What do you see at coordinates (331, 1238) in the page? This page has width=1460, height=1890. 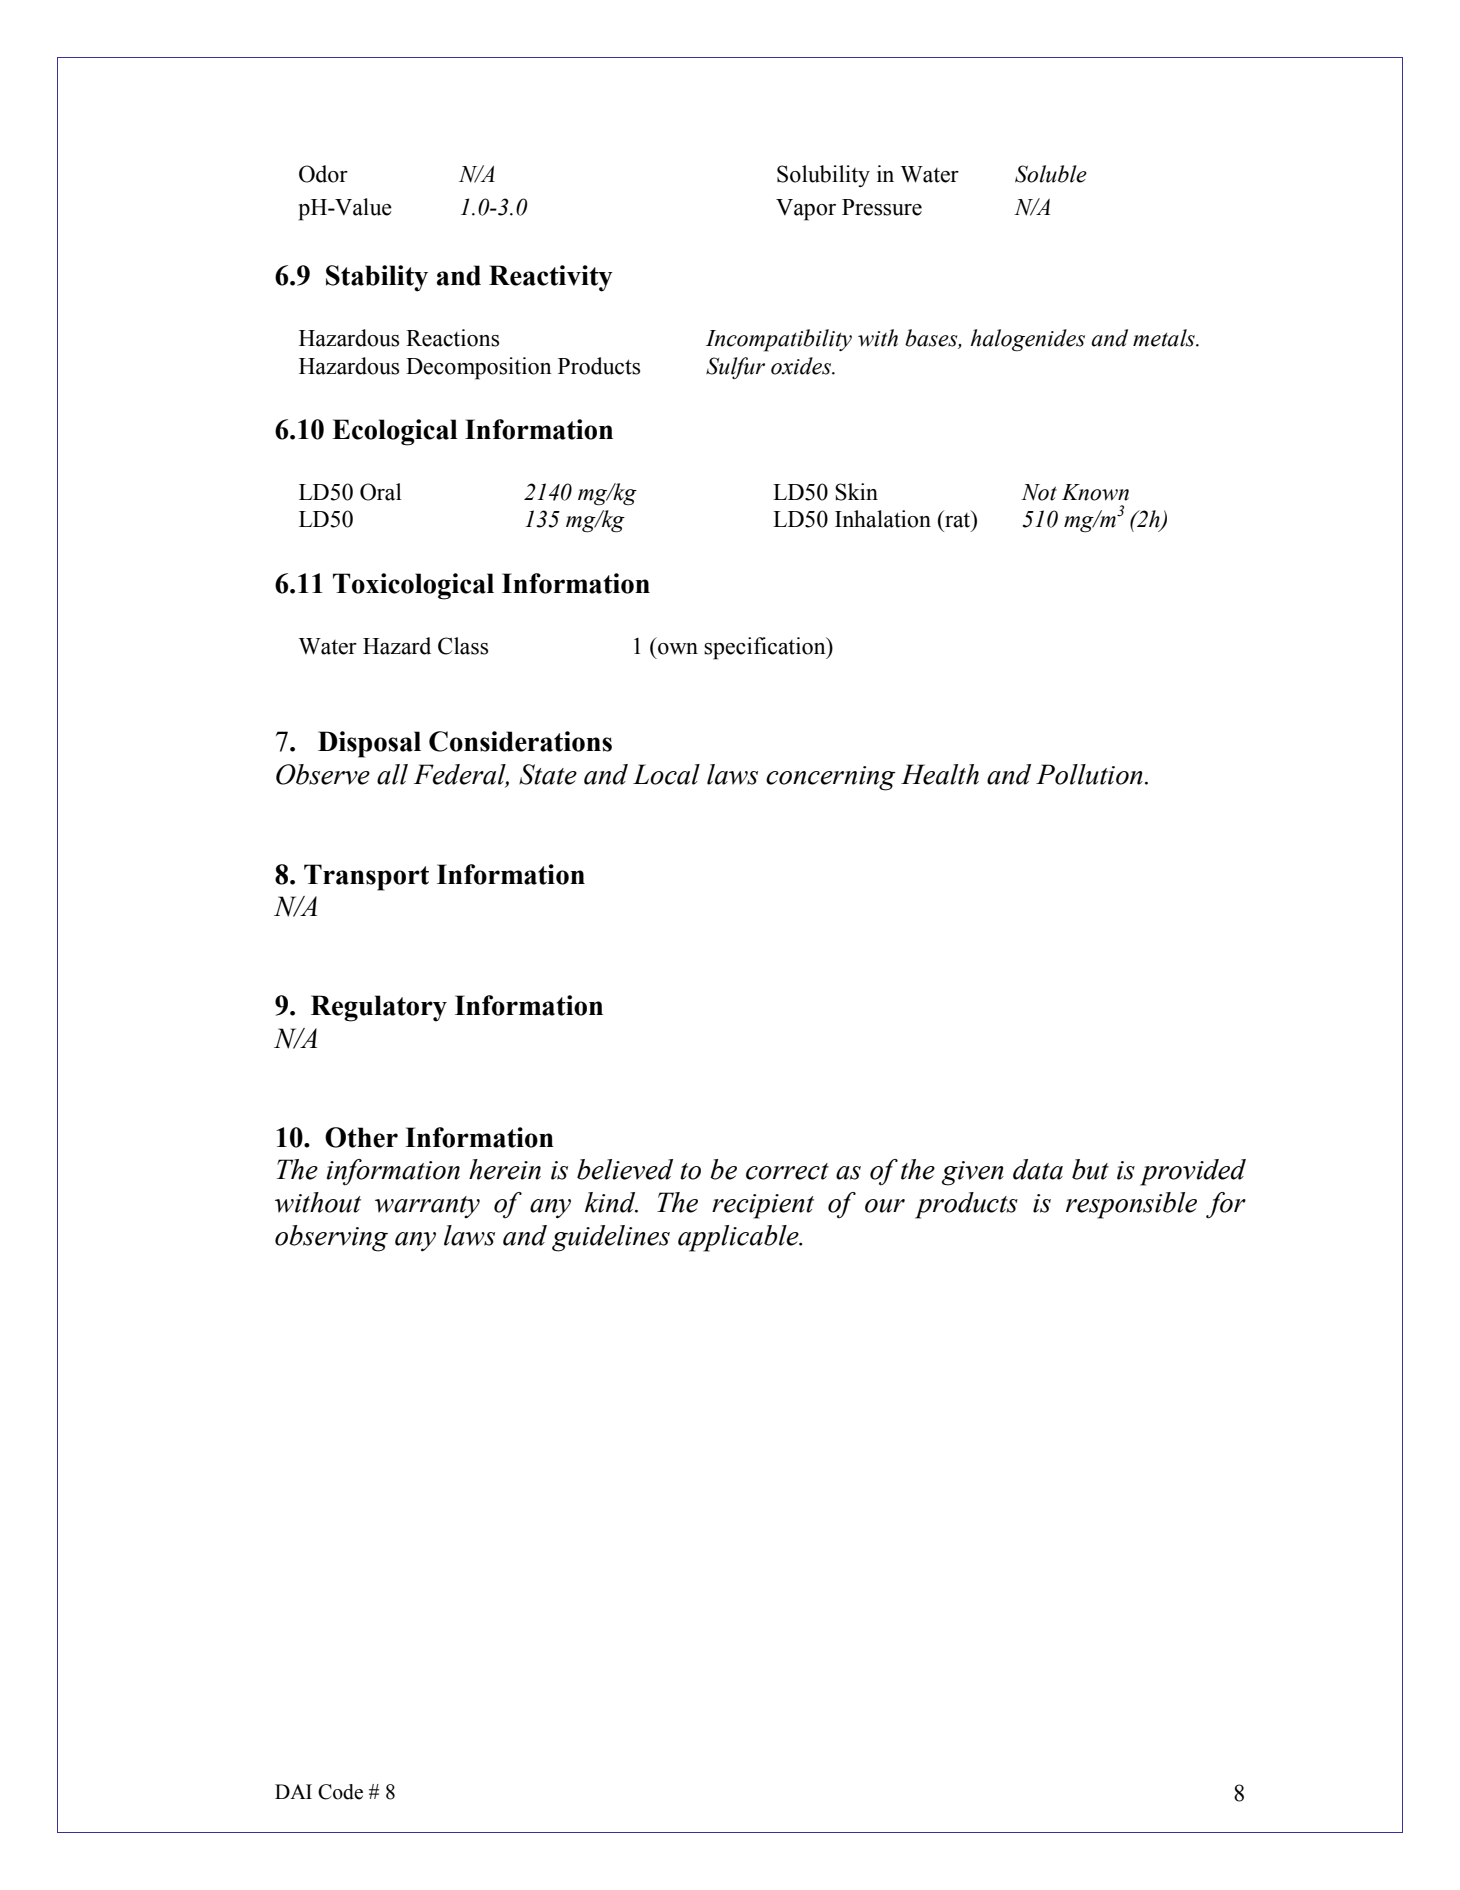 I see `observing` at bounding box center [331, 1238].
